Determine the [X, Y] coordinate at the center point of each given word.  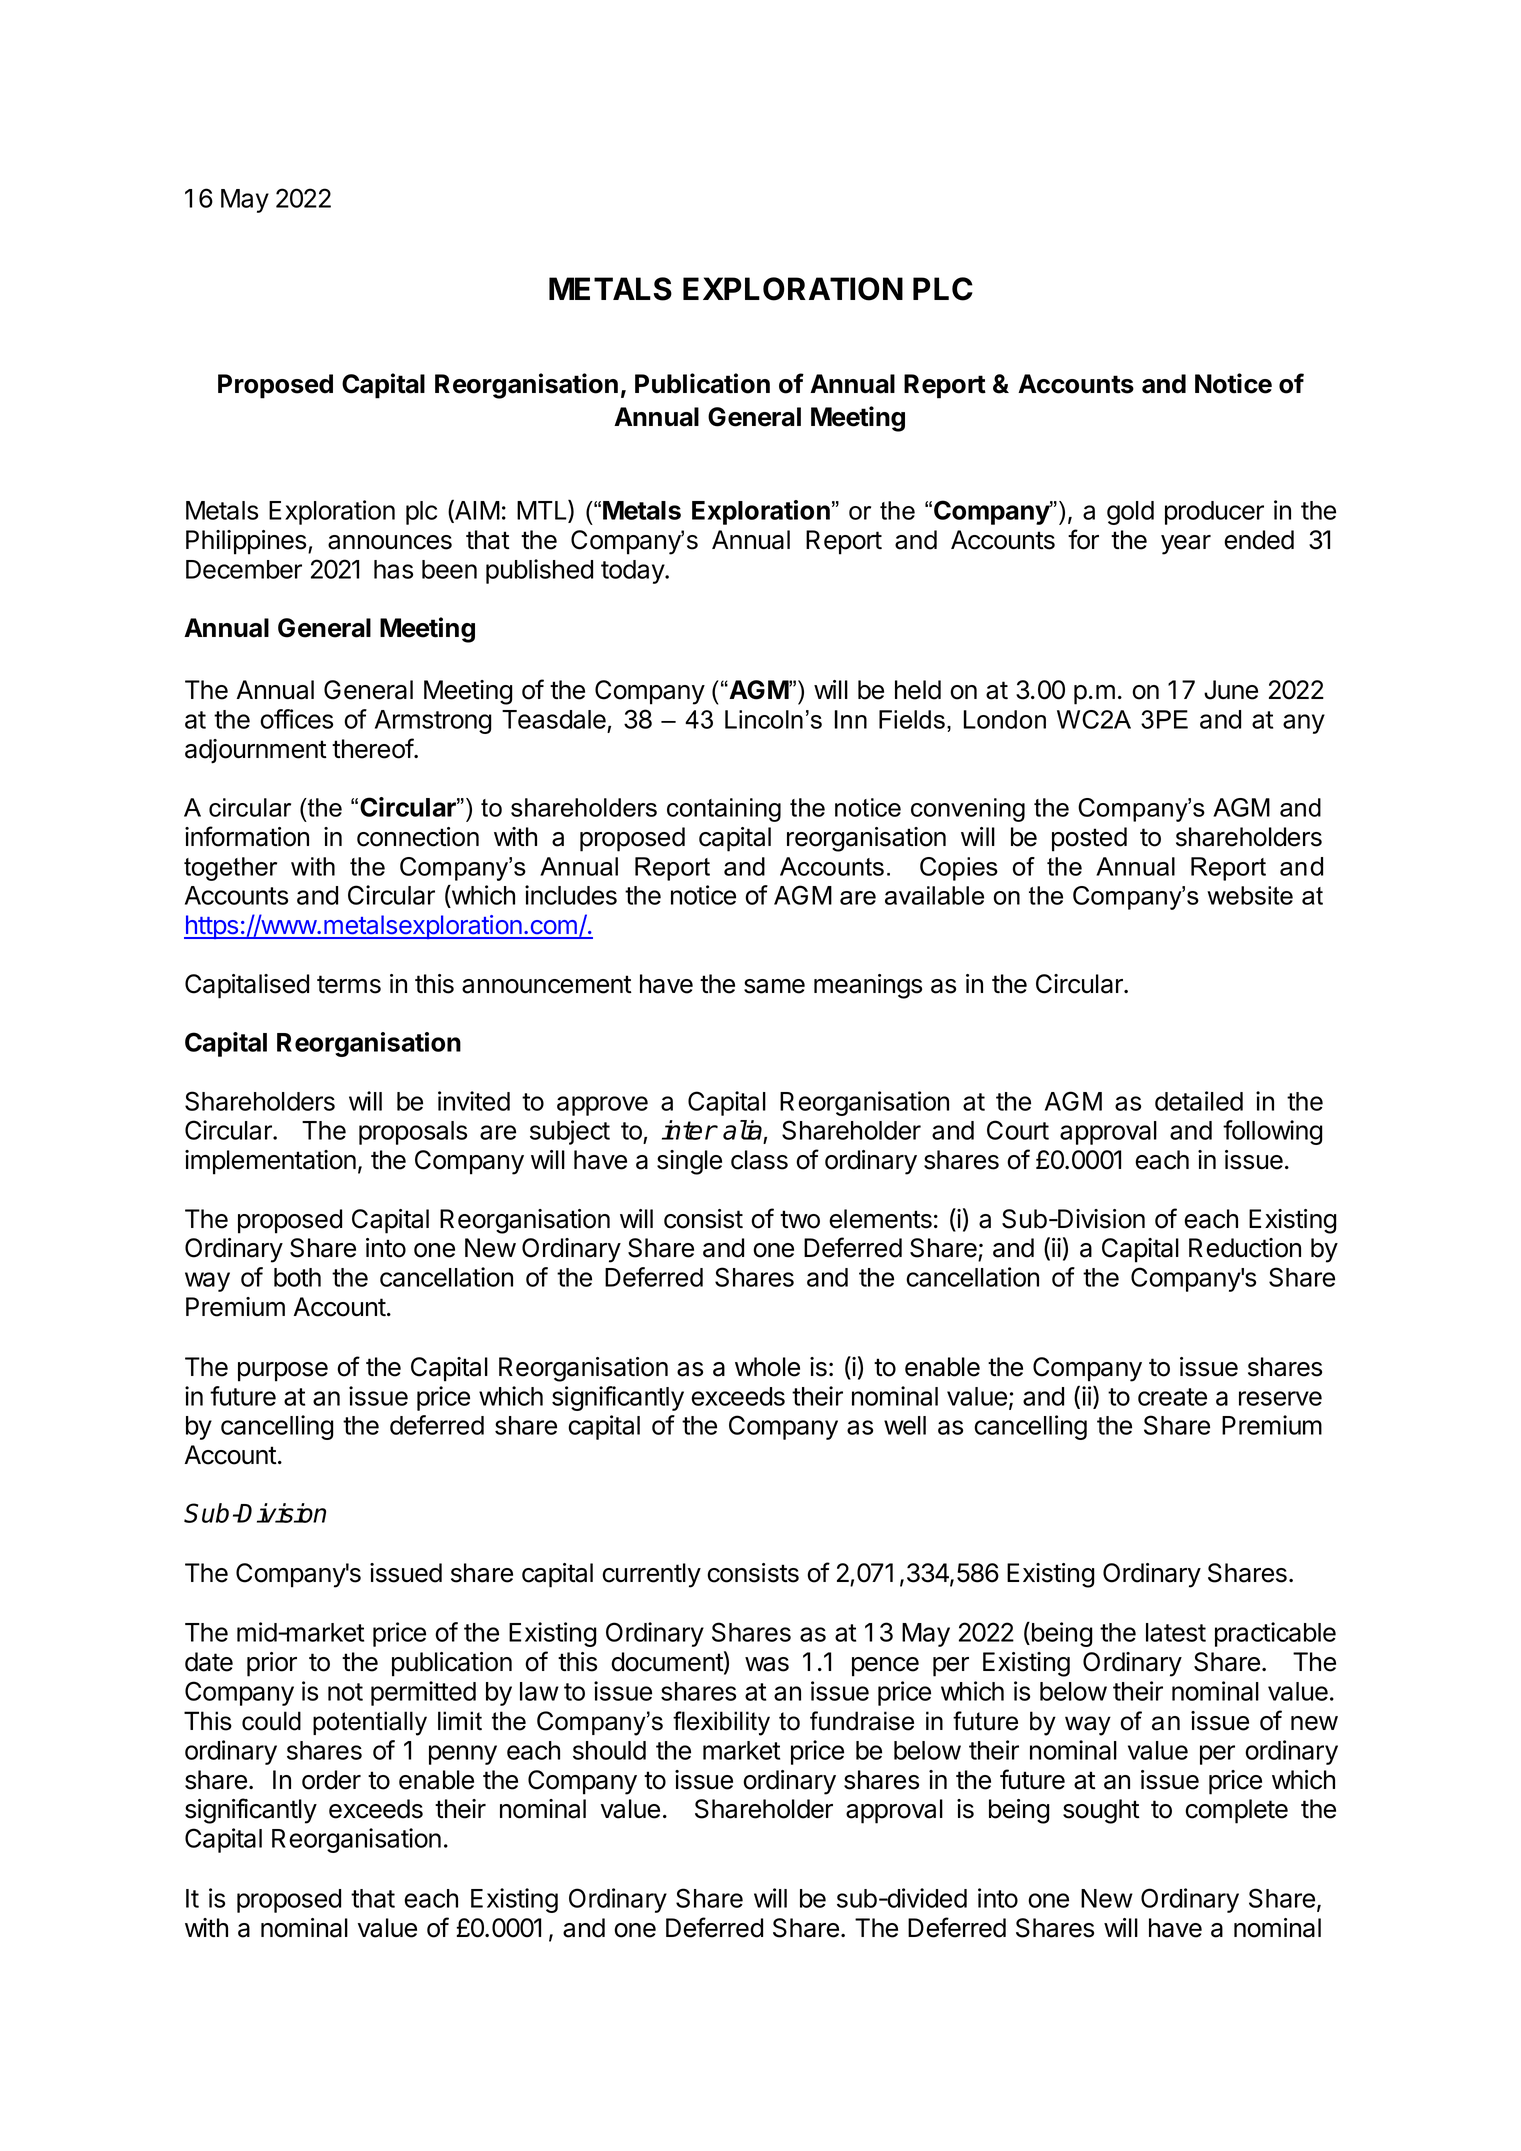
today [633, 572]
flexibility [721, 1723]
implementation [270, 1162]
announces [390, 542]
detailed [1199, 1101]
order [331, 1780]
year [1186, 545]
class [759, 1160]
